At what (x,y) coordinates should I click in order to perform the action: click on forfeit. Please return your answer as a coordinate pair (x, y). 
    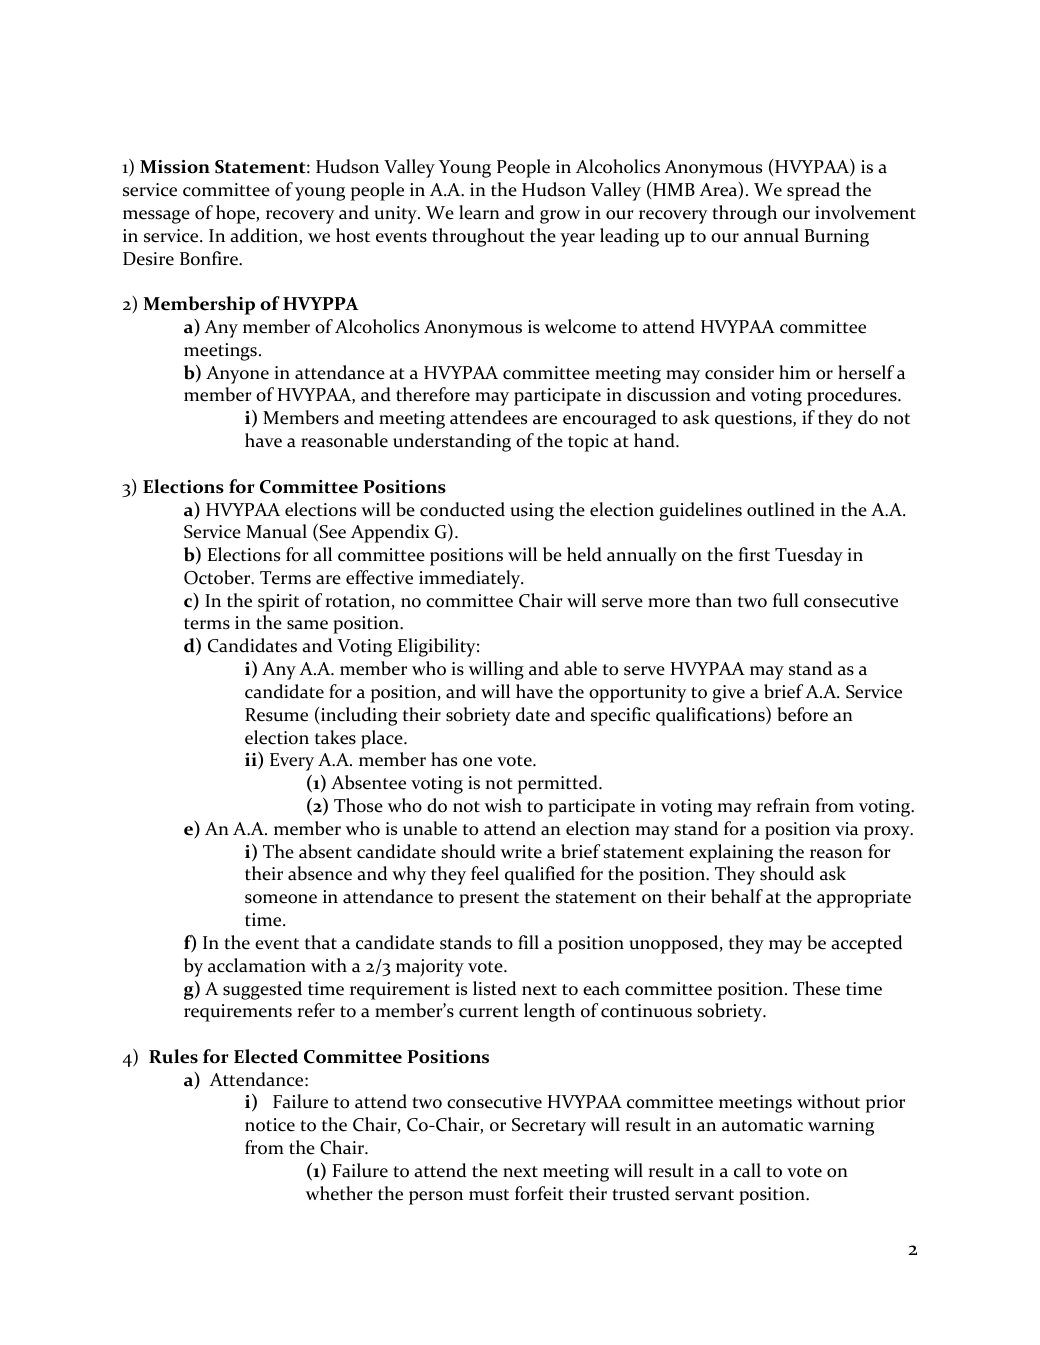
    Looking at the image, I should click on (539, 1193).
